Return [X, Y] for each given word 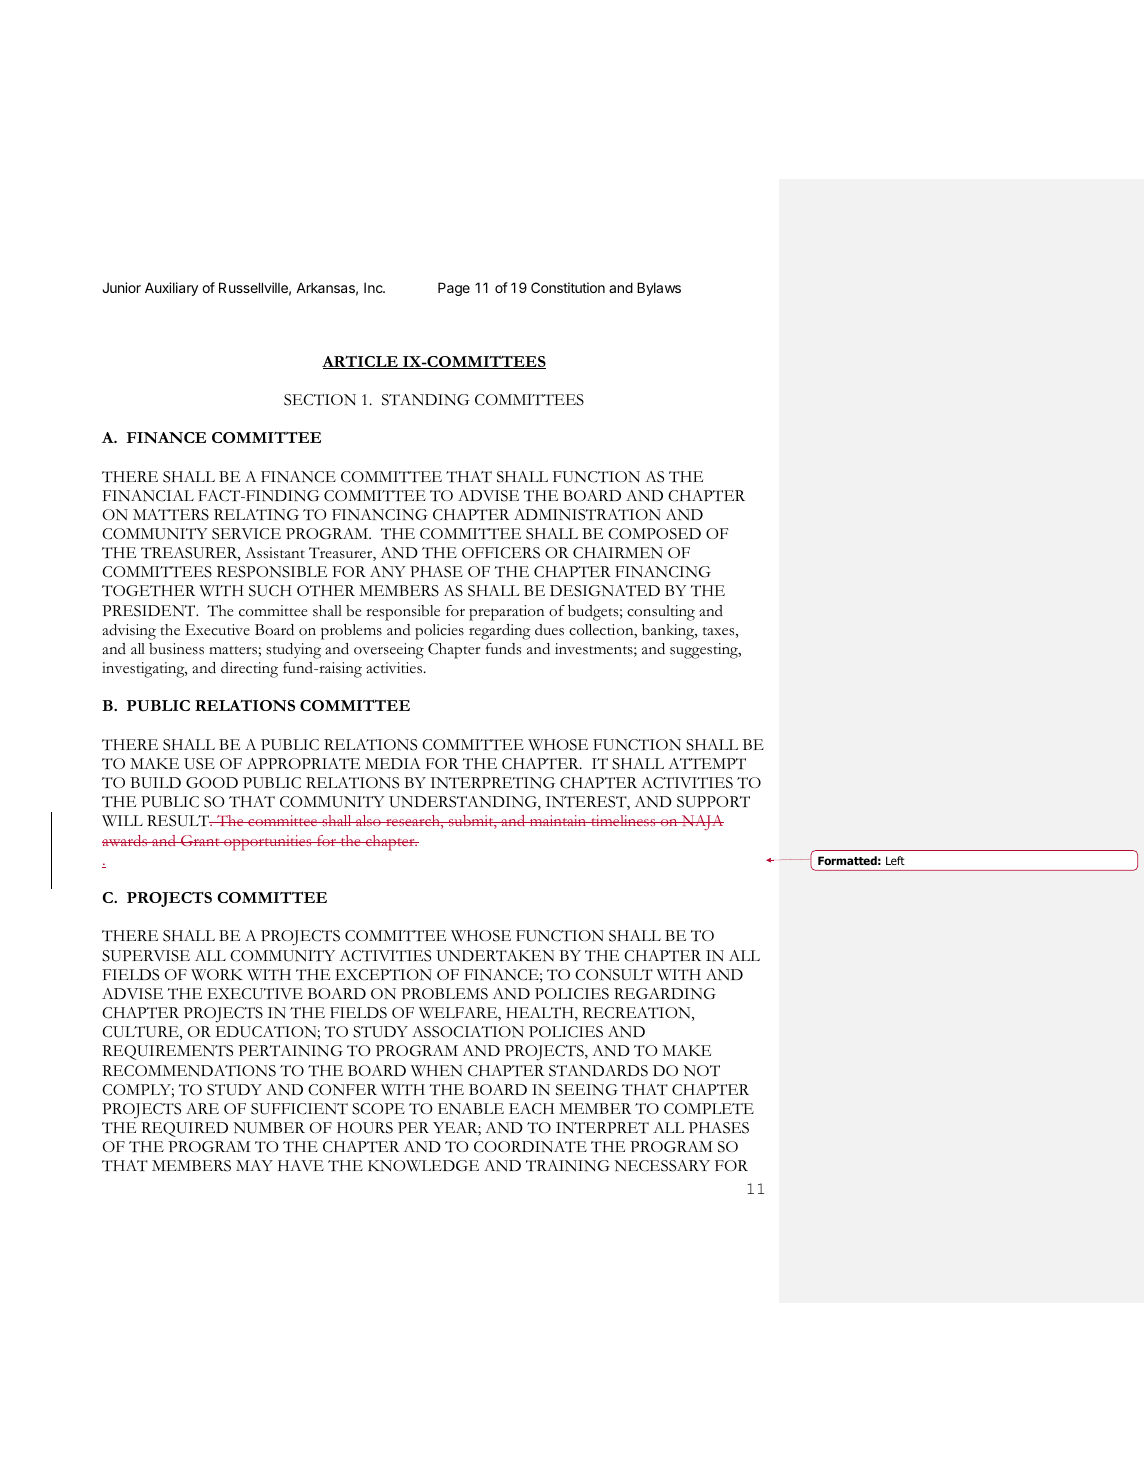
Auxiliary [171, 289]
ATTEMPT [707, 764]
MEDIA [393, 763]
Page [454, 289]
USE [199, 764]
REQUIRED [184, 1129]
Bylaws [659, 289]
